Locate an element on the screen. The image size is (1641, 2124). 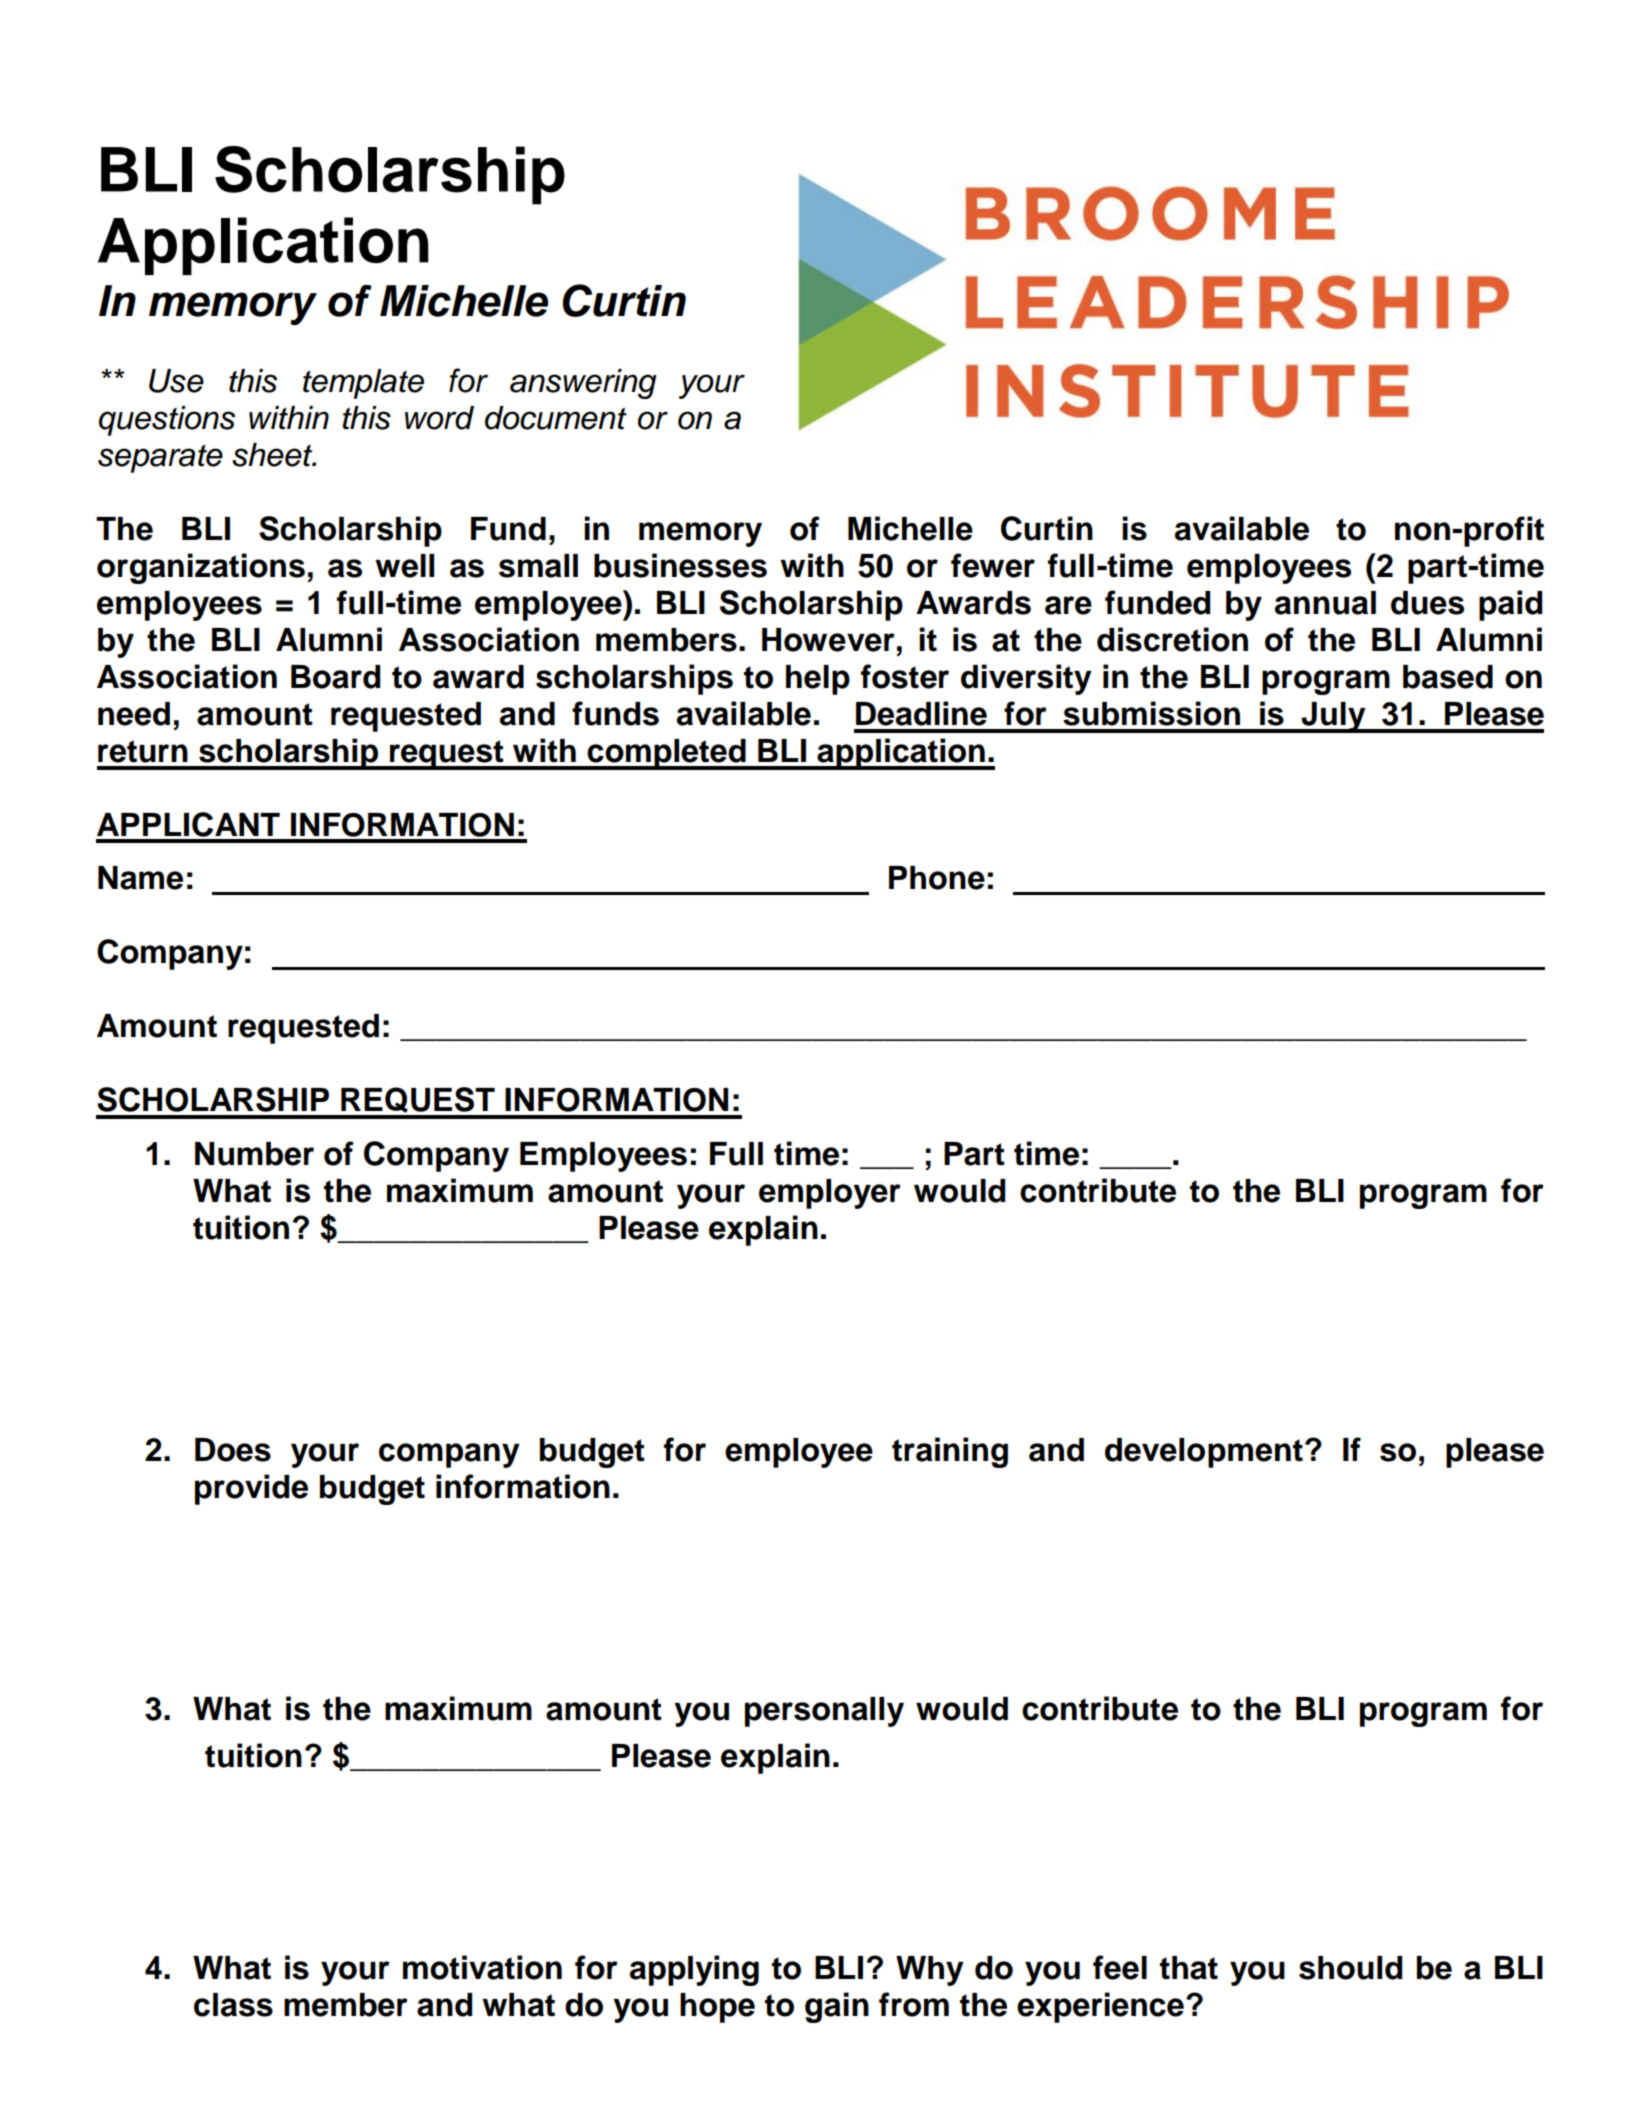
annual is located at coordinates (1325, 603).
